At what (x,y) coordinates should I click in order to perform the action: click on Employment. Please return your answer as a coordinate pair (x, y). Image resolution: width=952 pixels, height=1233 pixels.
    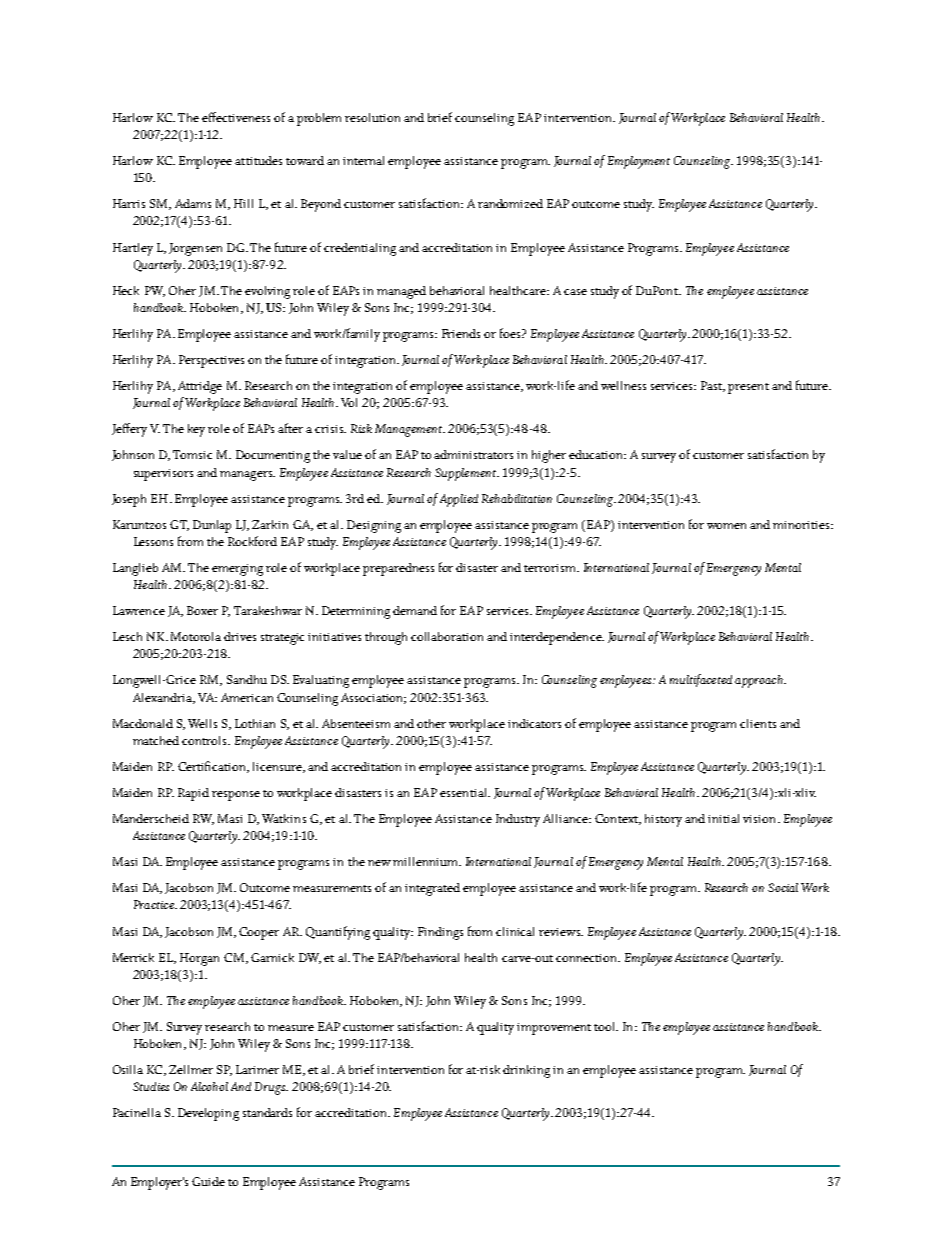
    Looking at the image, I should click on (639, 162).
